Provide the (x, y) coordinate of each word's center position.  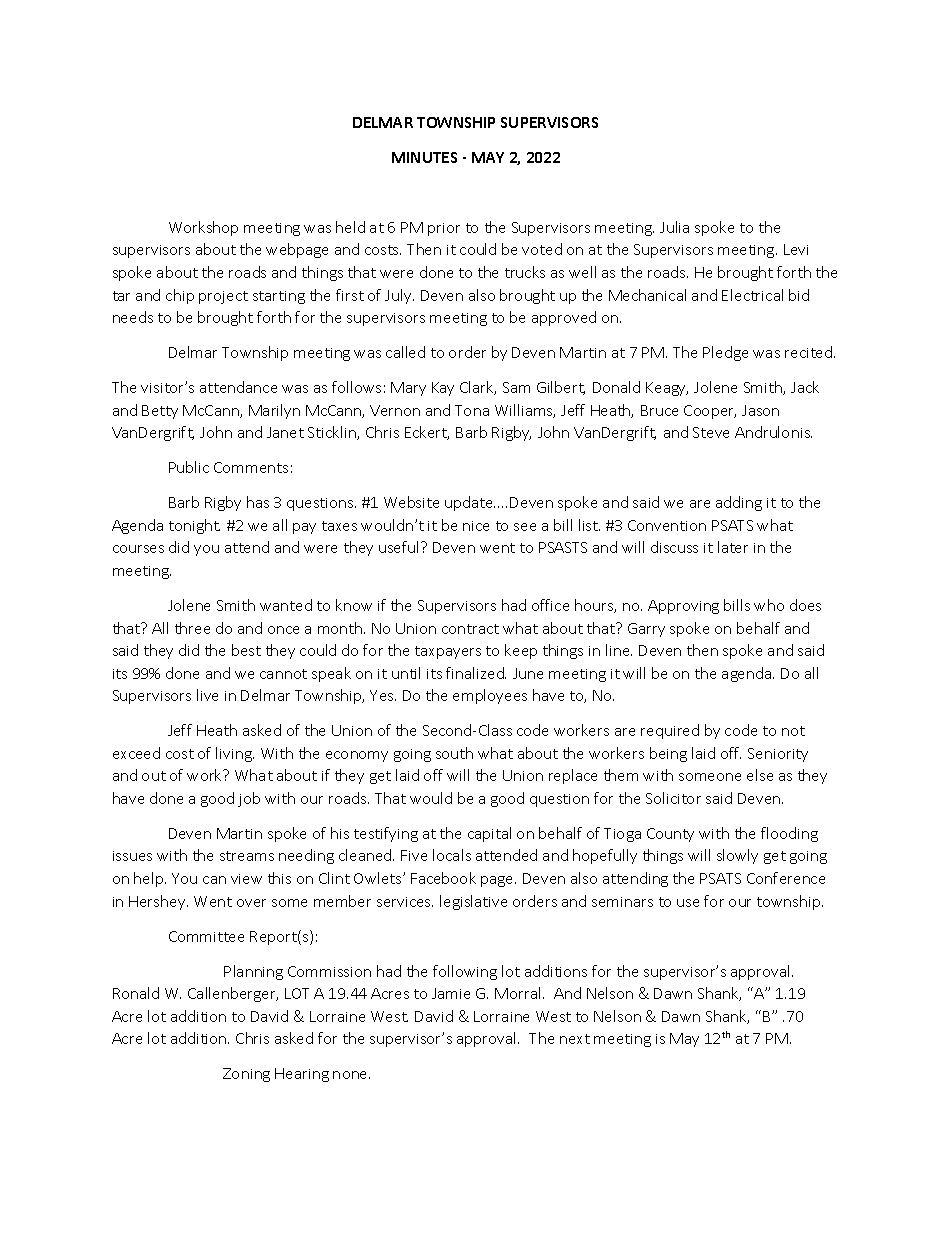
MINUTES (424, 157)
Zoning (246, 1075)
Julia (674, 227)
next (575, 1039)
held (350, 227)
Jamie (451, 993)
